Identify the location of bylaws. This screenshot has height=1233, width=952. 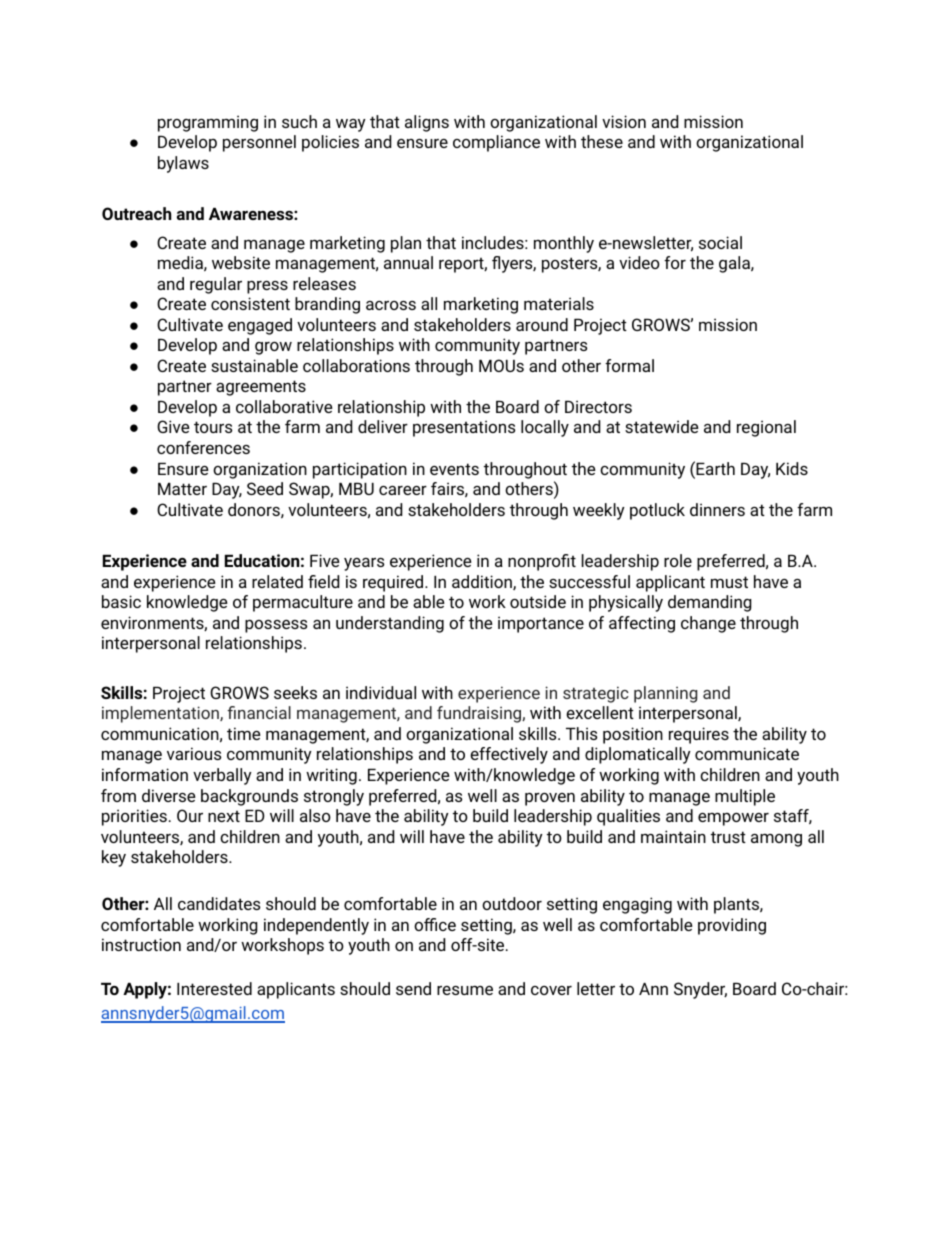
(183, 164).
